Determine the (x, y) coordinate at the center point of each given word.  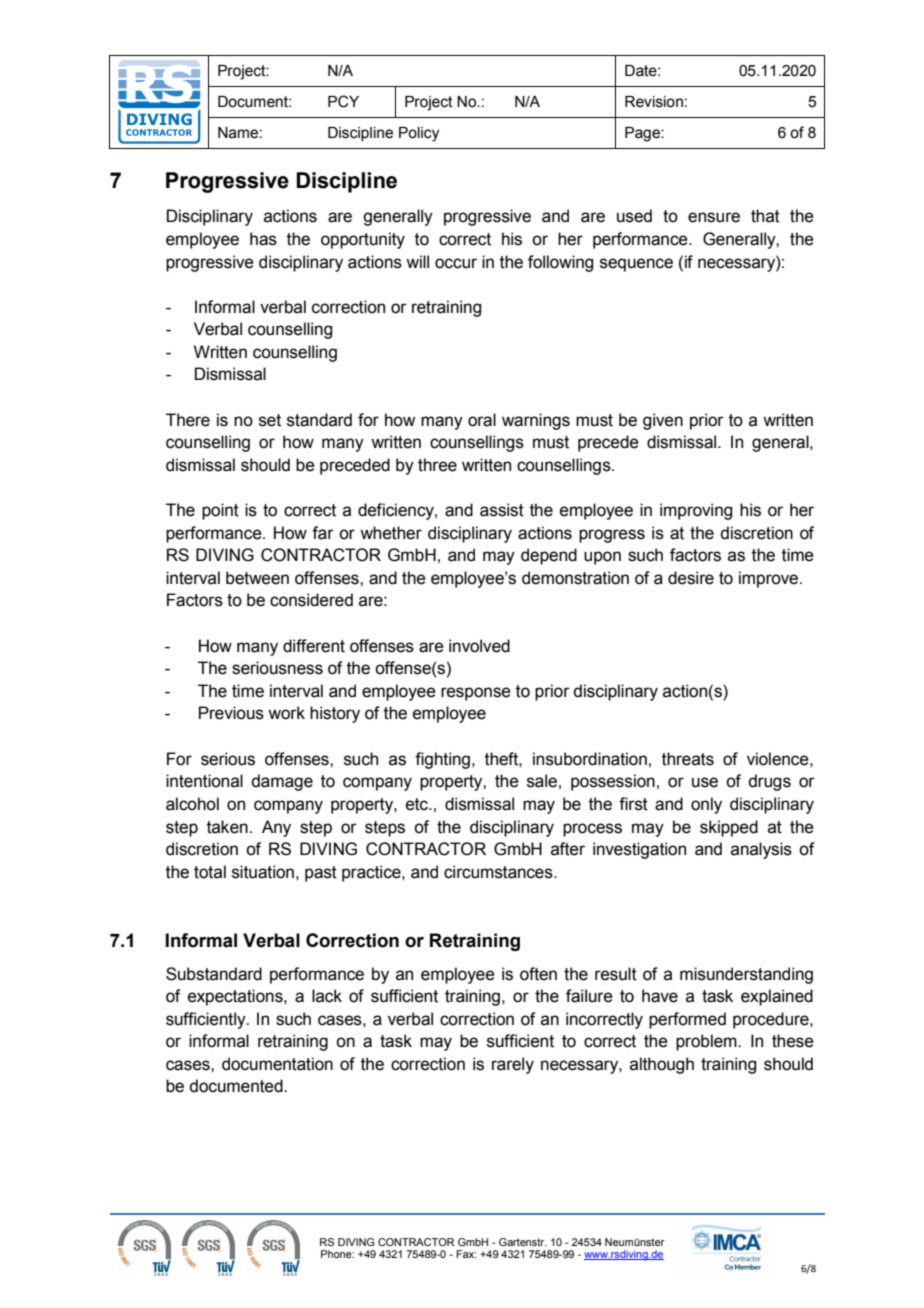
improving (696, 511)
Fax (466, 1254)
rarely (513, 1065)
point (220, 511)
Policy (419, 134)
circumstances (499, 872)
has (263, 239)
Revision (654, 102)
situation (263, 872)
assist (502, 510)
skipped (729, 828)
